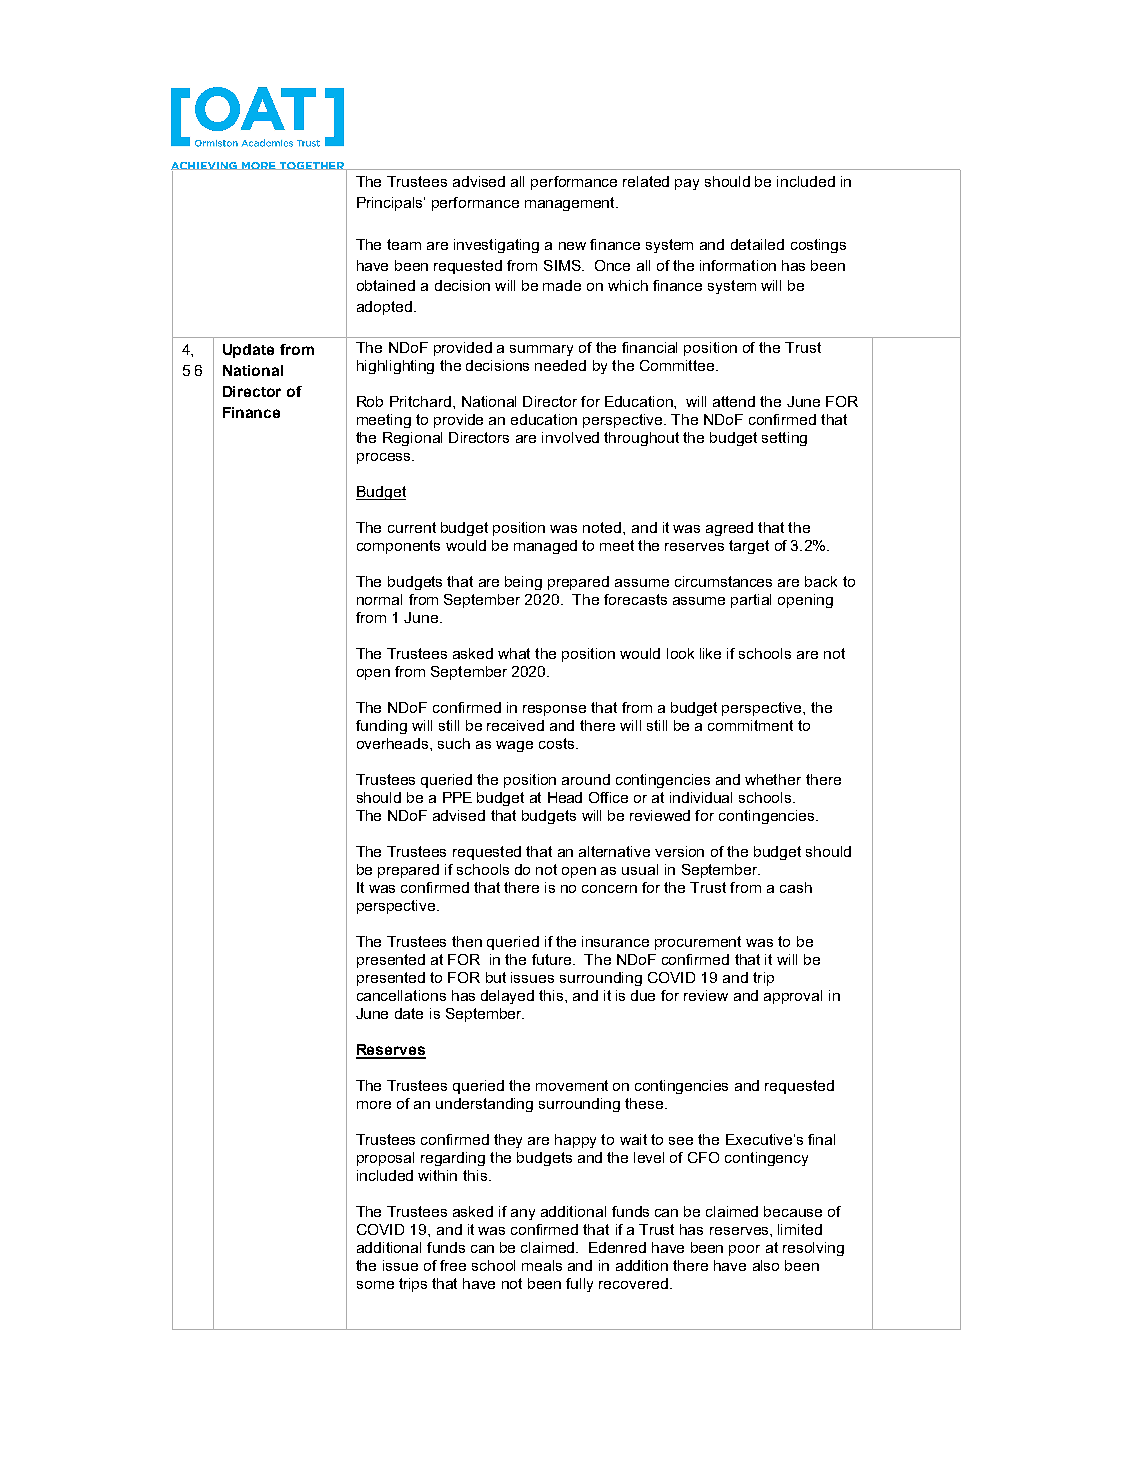 This page has height=1466, width=1133. Describe the element at coordinates (571, 204) in the page. I see `management` at that location.
